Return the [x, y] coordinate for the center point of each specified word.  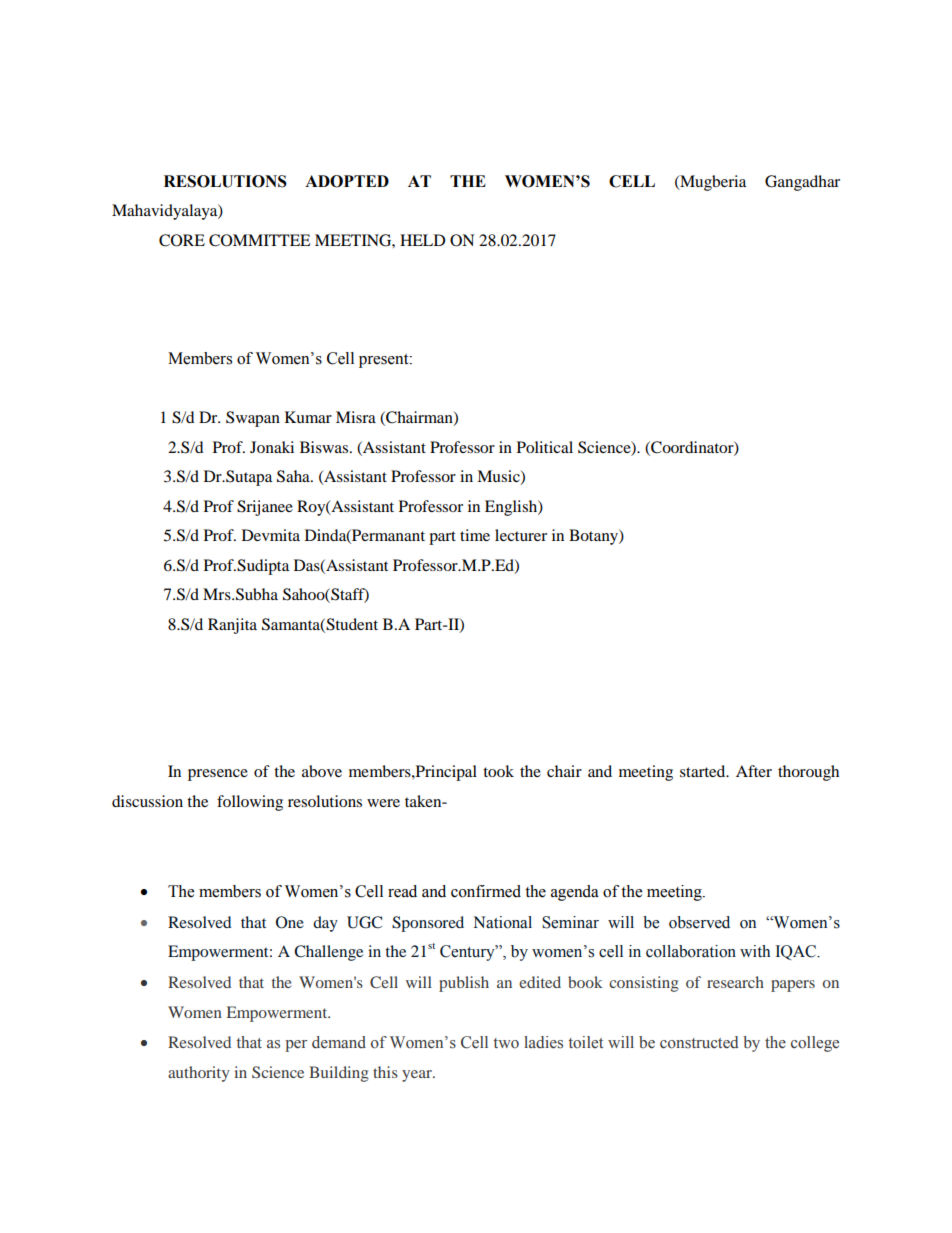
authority [199, 1074]
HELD [423, 240]
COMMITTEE [260, 240]
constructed [699, 1042]
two [506, 1043]
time [475, 535]
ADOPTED [347, 181]
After [754, 771]
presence [218, 775]
